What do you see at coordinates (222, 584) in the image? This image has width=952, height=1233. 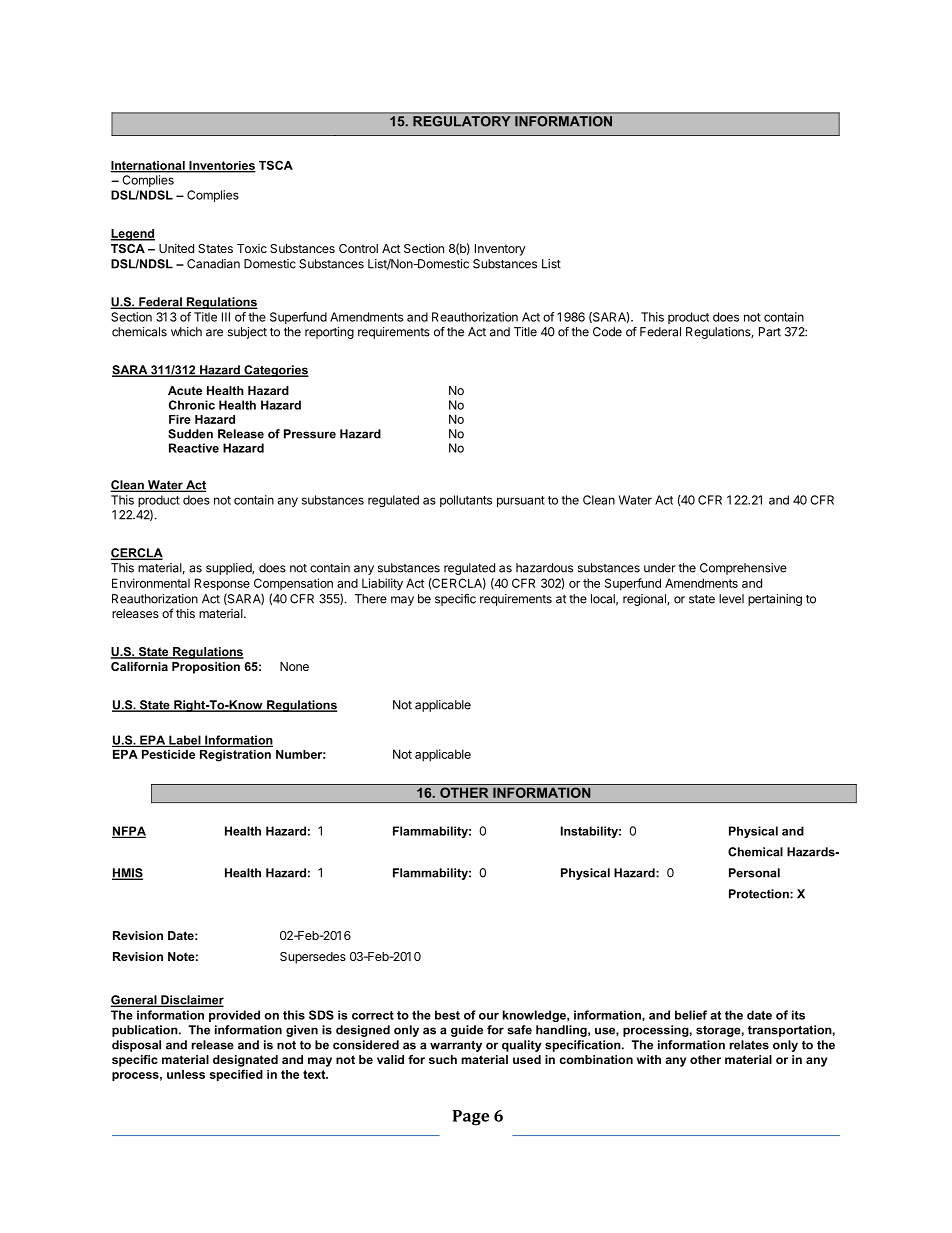 I see `Response` at bounding box center [222, 584].
